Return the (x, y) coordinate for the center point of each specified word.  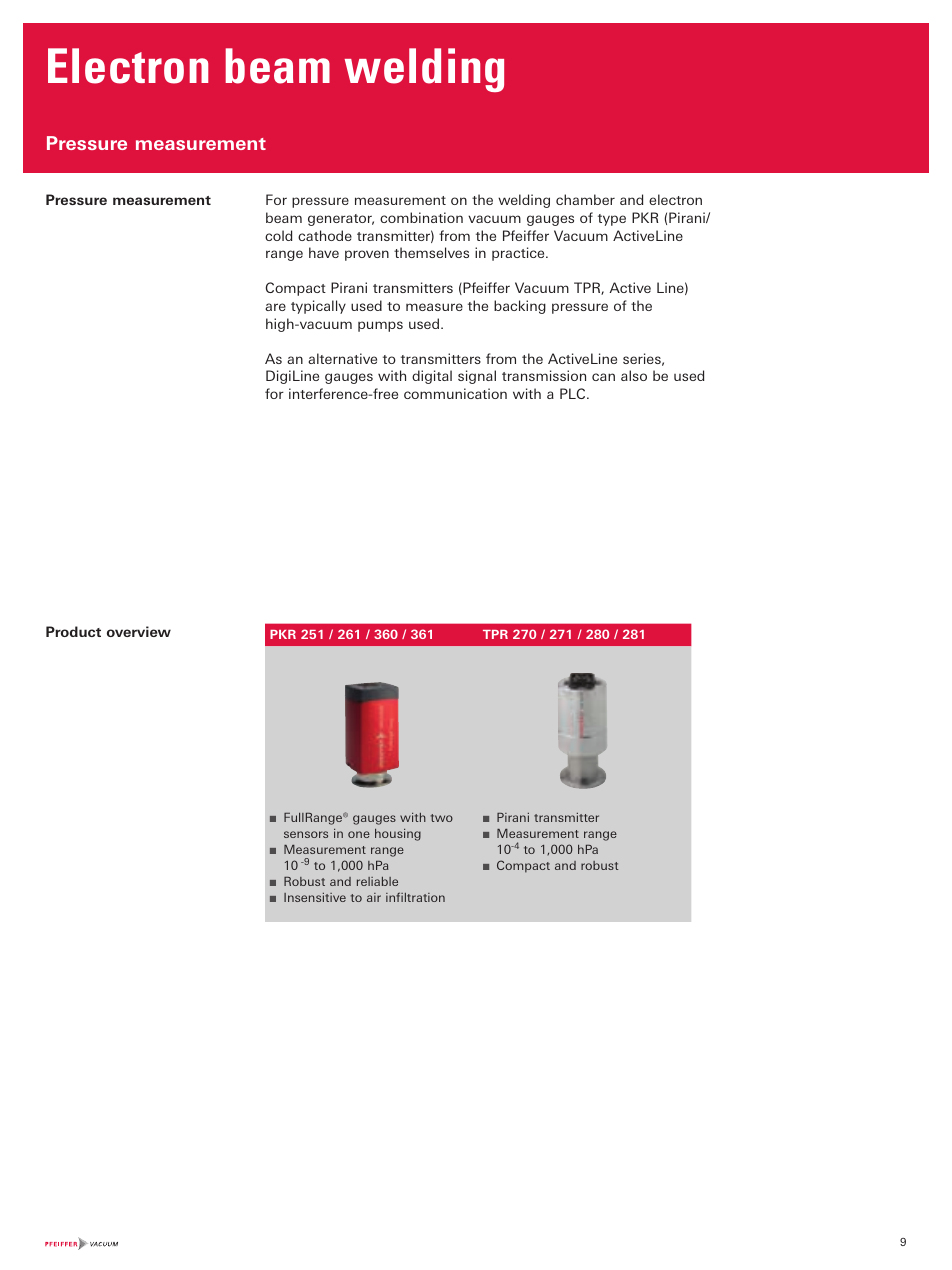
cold (278, 235)
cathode (325, 235)
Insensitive (315, 897)
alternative (342, 358)
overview (139, 631)
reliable (377, 881)
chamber (585, 199)
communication (455, 393)
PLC (574, 393)
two (442, 818)
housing (398, 835)
